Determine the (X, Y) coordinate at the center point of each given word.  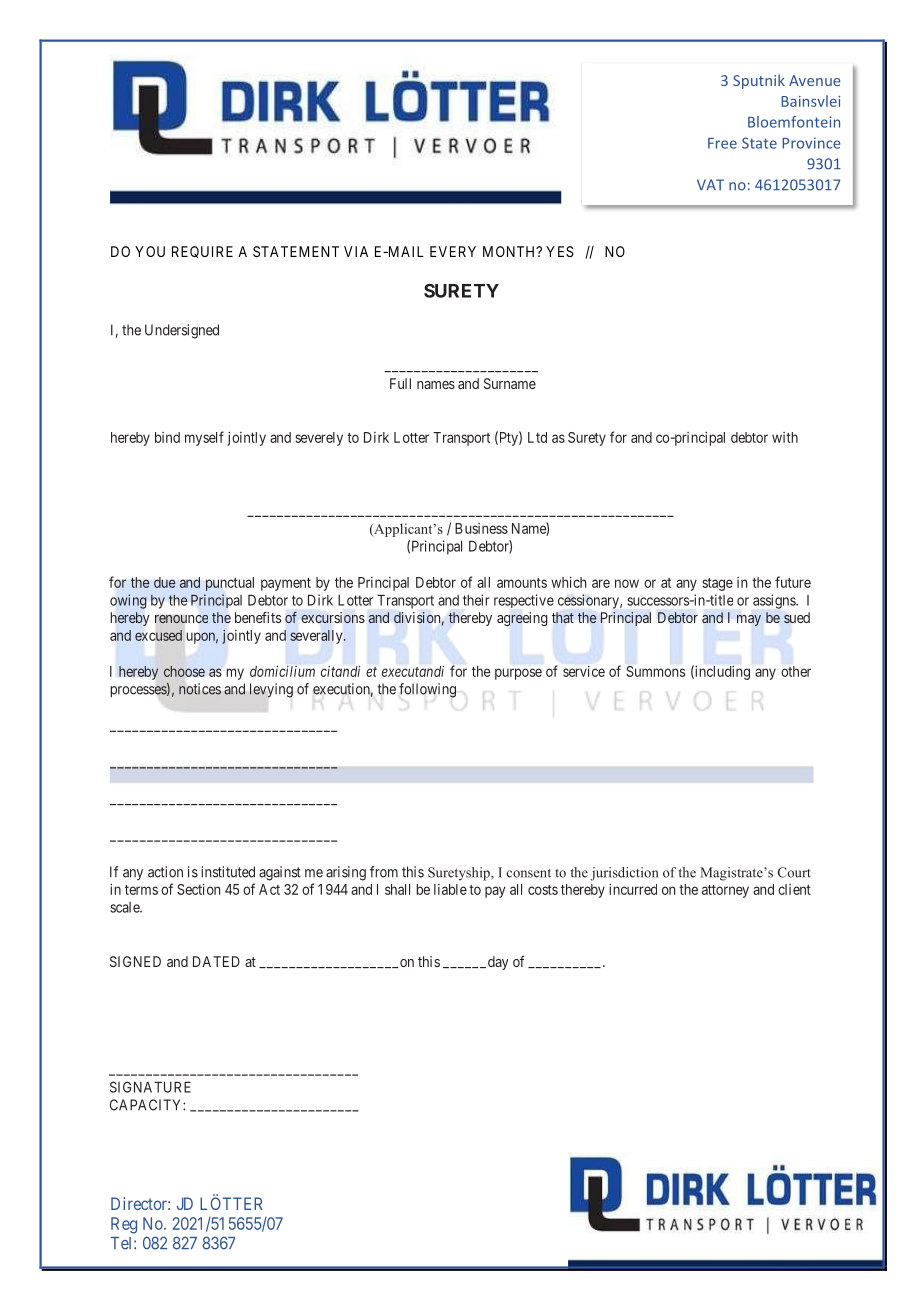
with (785, 437)
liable (450, 889)
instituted (228, 872)
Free (722, 143)
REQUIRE (202, 252)
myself (204, 438)
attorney (725, 891)
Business (481, 528)
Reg (124, 1225)
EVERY (453, 251)
